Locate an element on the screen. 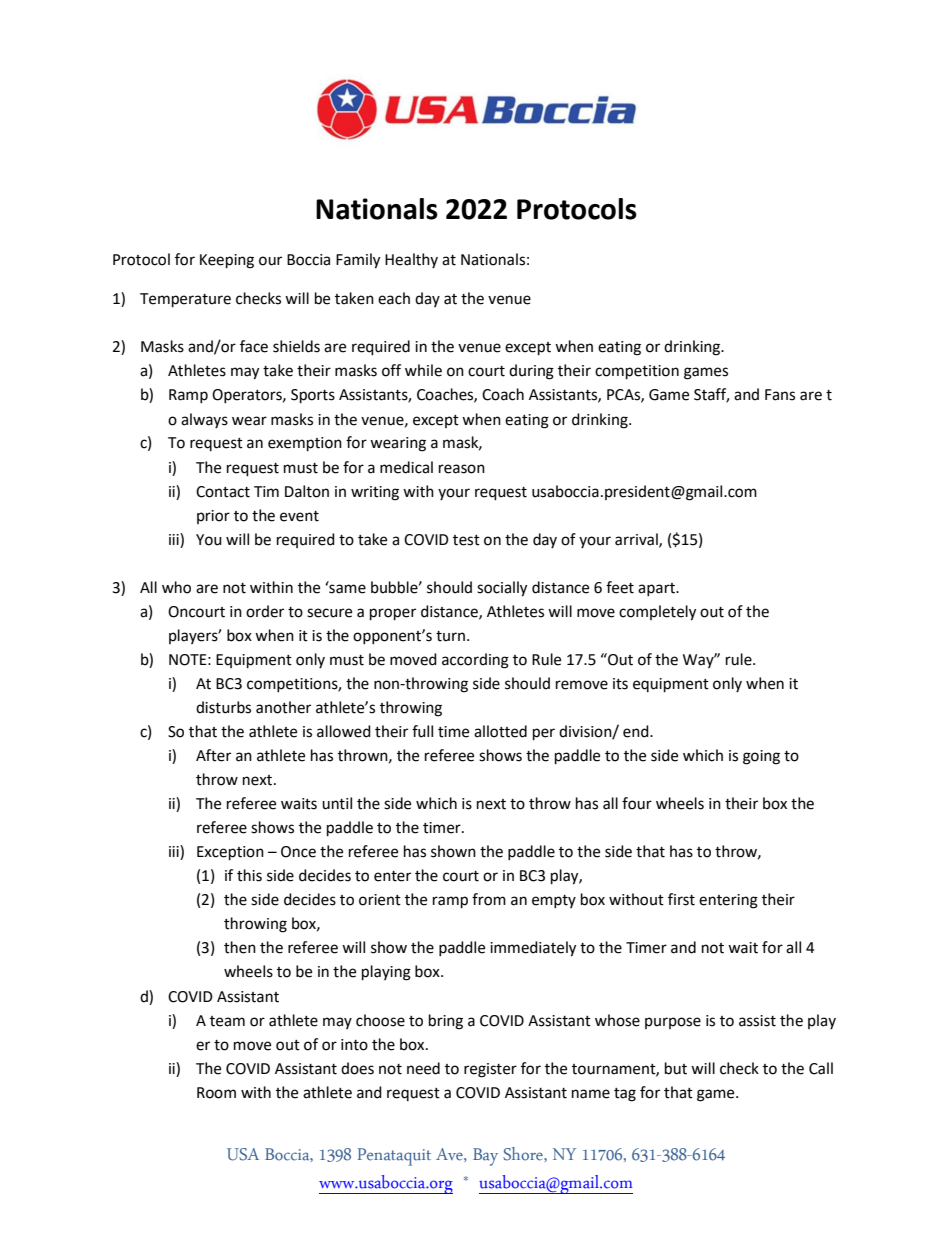 This screenshot has height=1233, width=952. socially is located at coordinates (502, 589).
